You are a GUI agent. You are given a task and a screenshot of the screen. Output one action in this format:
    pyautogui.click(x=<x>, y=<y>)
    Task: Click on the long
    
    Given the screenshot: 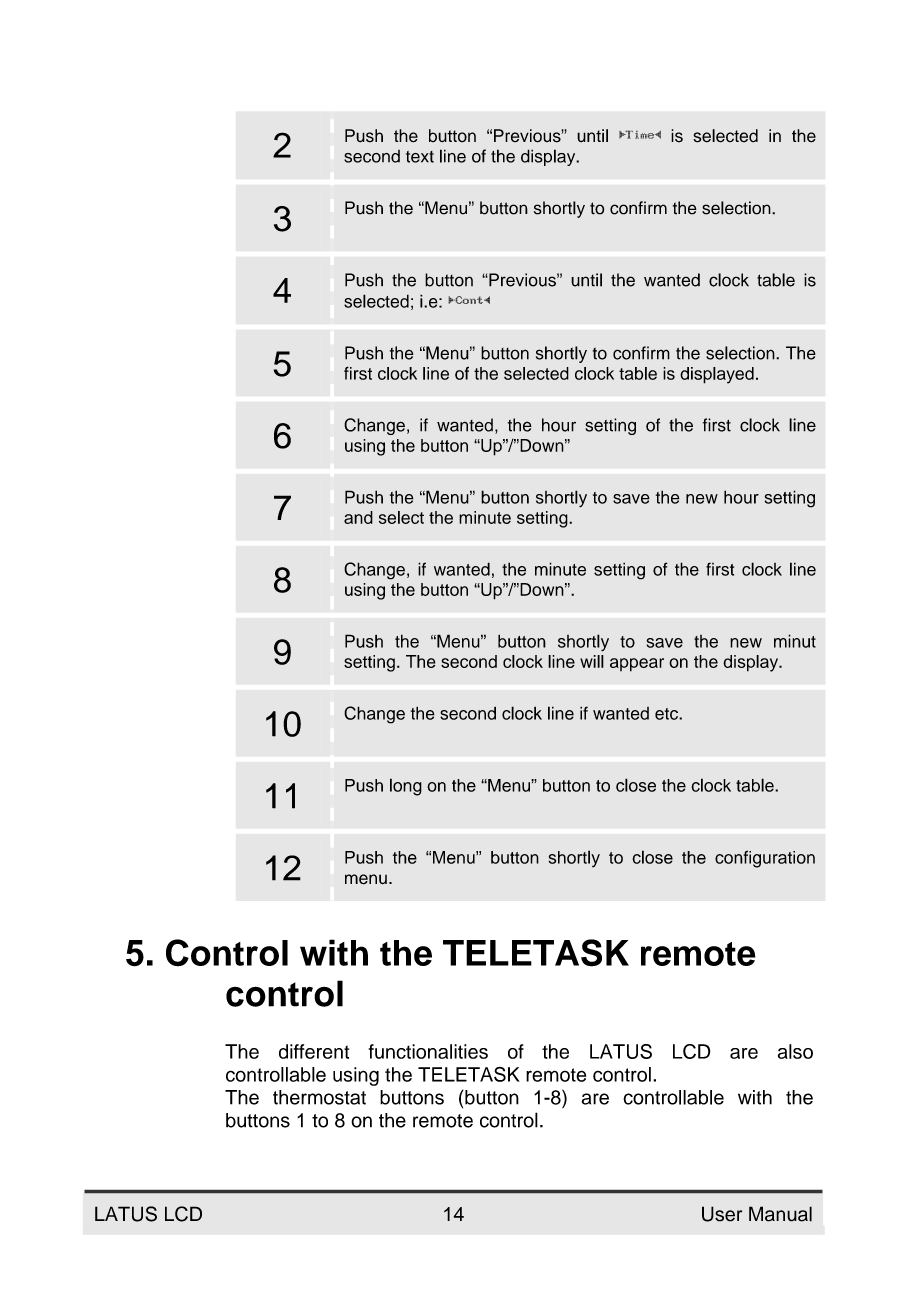 What is the action you would take?
    pyautogui.click(x=406, y=787)
